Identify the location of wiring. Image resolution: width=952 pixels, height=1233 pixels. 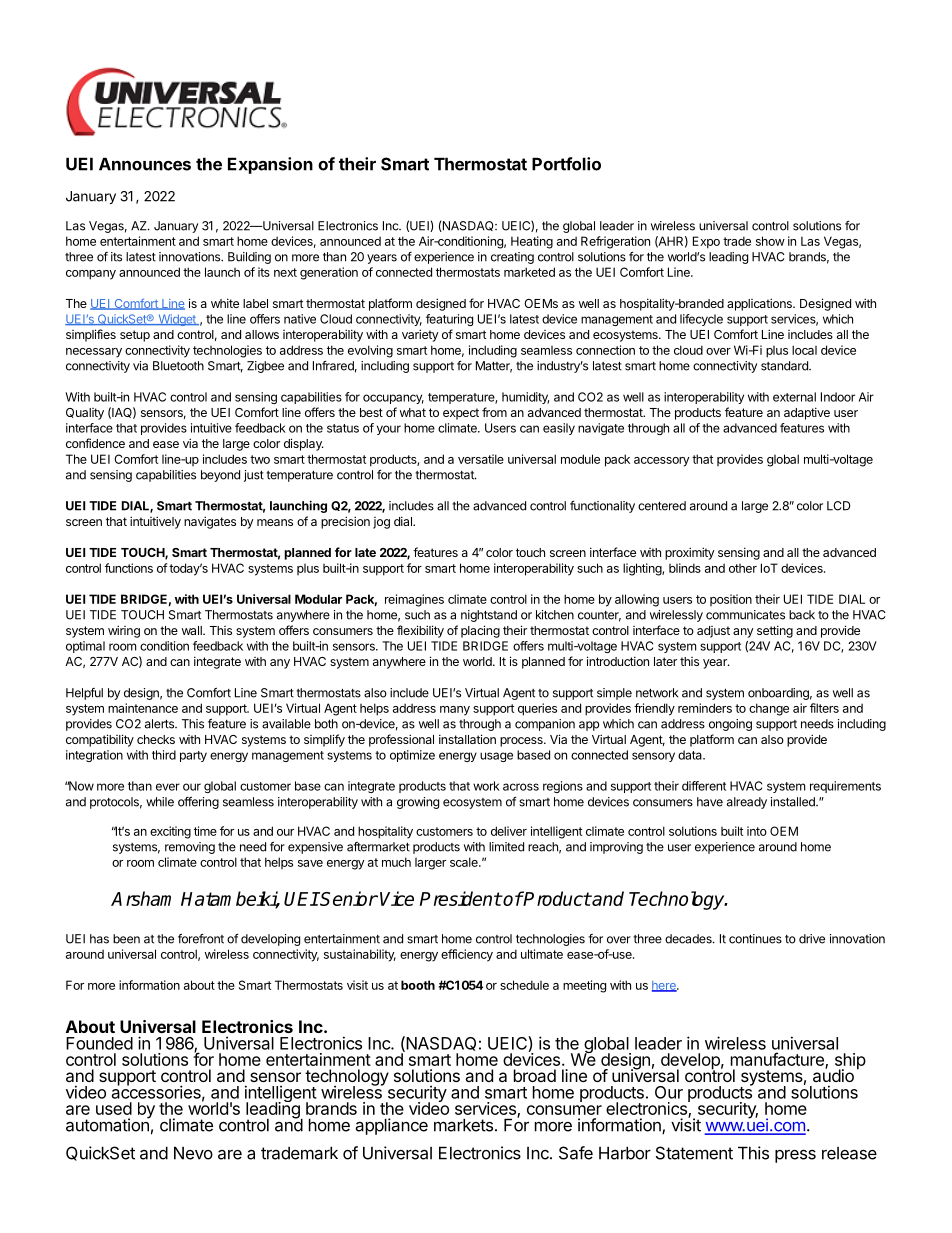
(124, 631).
